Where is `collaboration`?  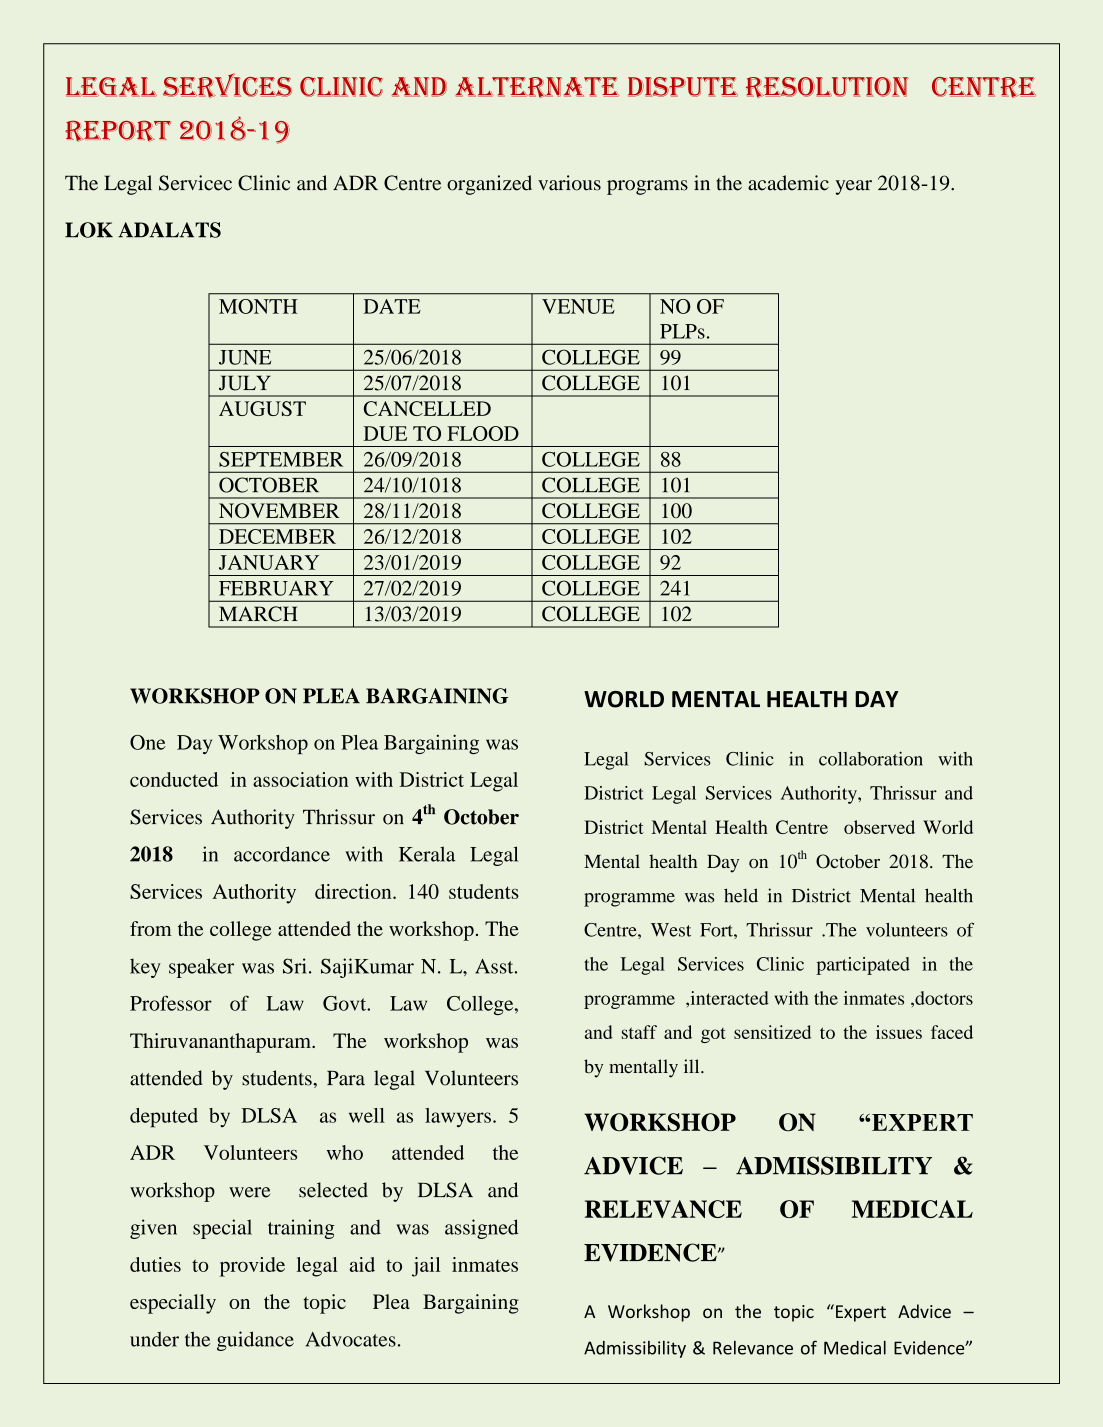
collaboration is located at coordinates (871, 758).
